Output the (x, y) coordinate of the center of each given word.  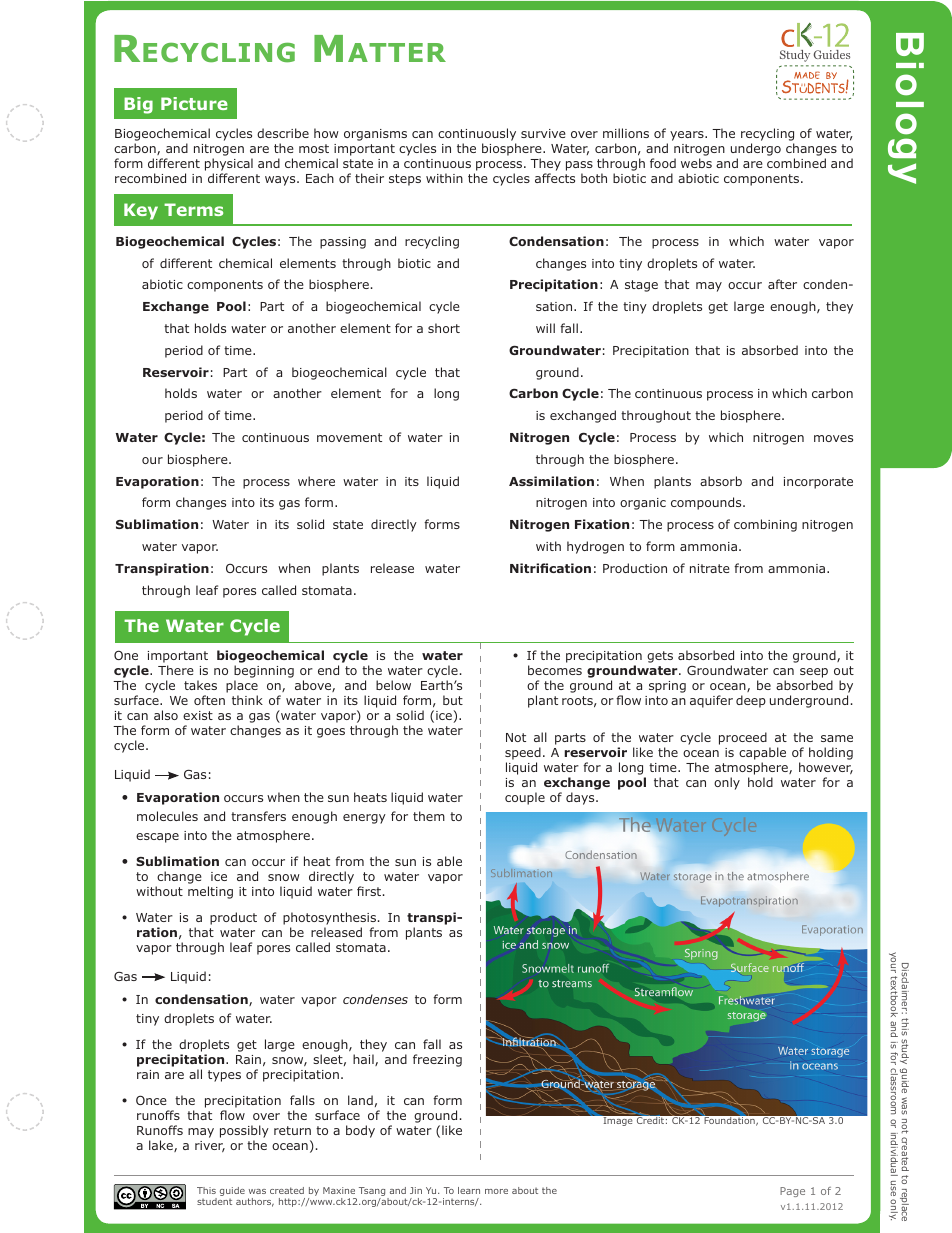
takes (200, 685)
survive (543, 133)
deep (751, 701)
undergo (756, 151)
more (496, 1191)
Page (792, 1192)
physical (229, 166)
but (453, 700)
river (210, 1146)
